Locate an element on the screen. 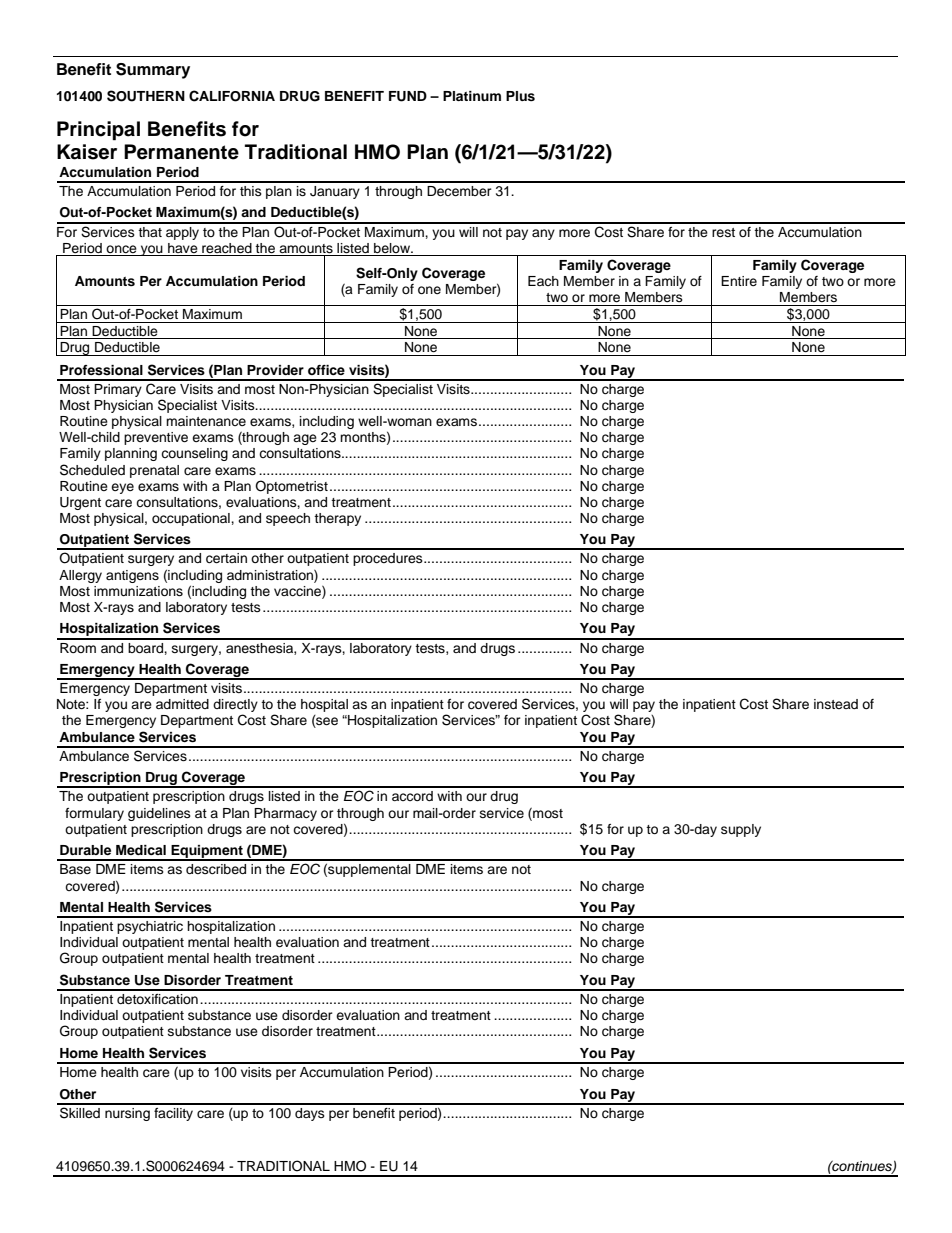 The width and height of the screenshot is (952, 1233). accord is located at coordinates (412, 796).
